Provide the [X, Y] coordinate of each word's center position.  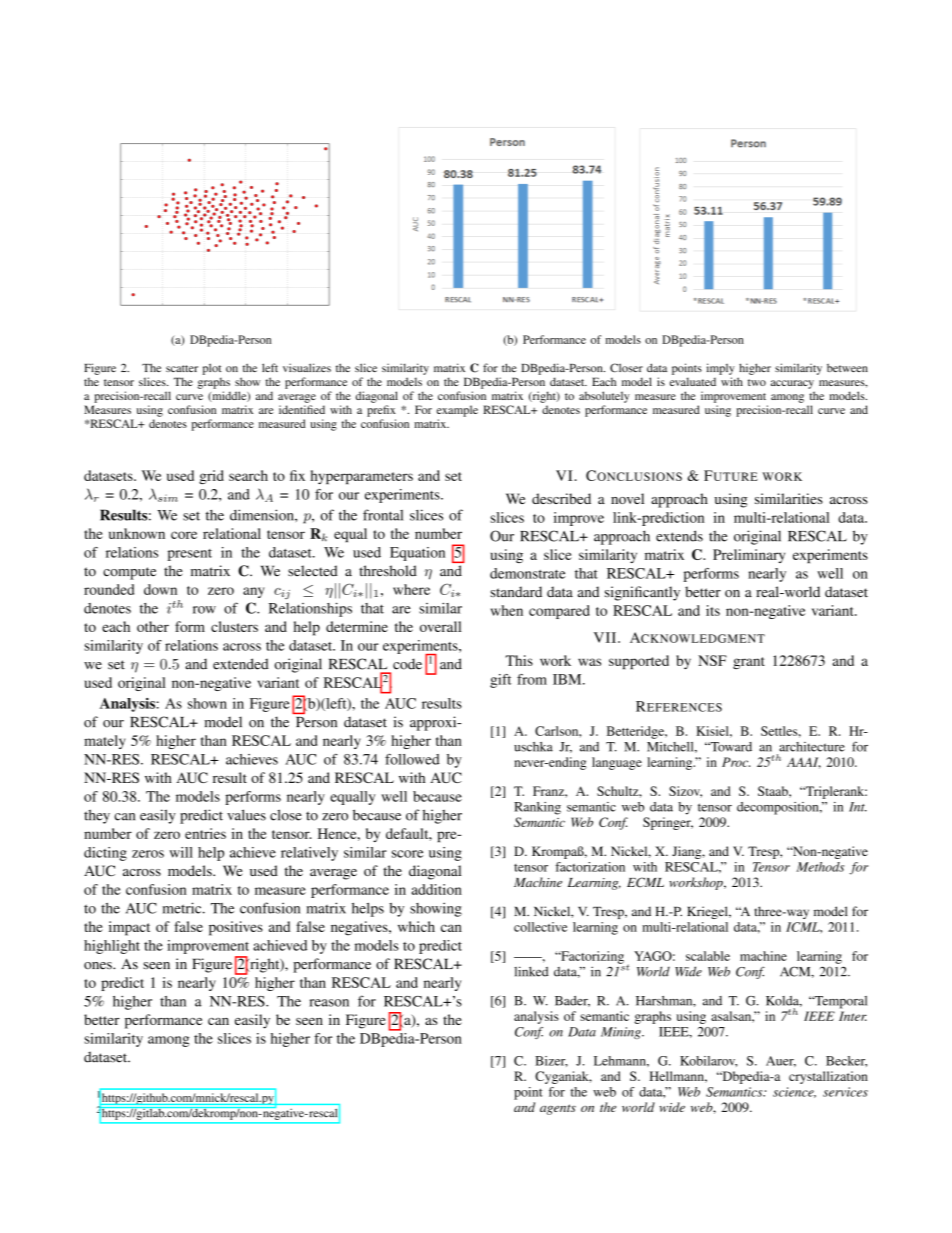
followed [412, 759]
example [457, 411]
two [757, 382]
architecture [812, 747]
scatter [182, 368]
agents [558, 1109]
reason [329, 1003]
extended [241, 664]
